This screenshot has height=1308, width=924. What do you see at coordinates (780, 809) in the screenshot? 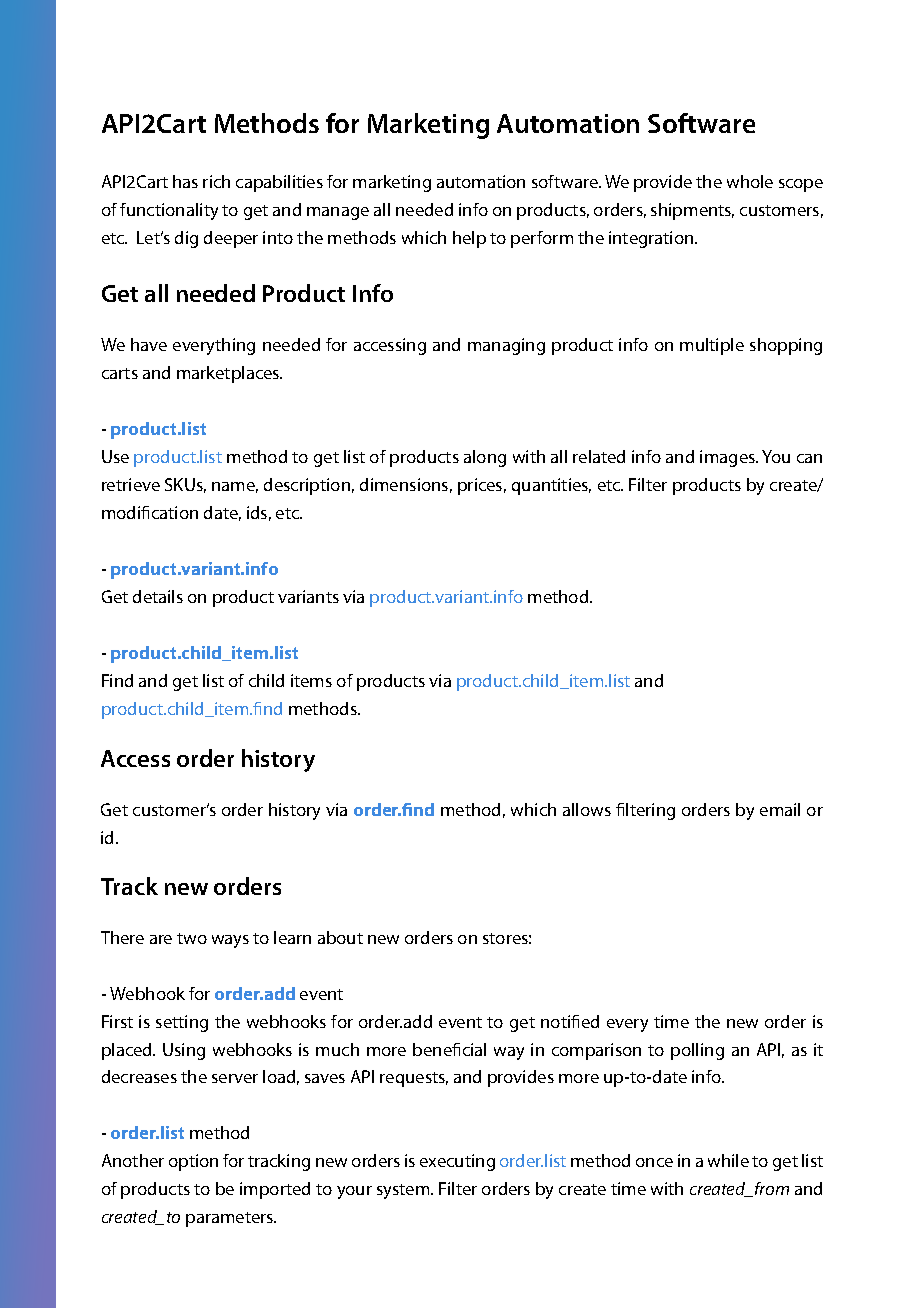
I see `email` at bounding box center [780, 809].
